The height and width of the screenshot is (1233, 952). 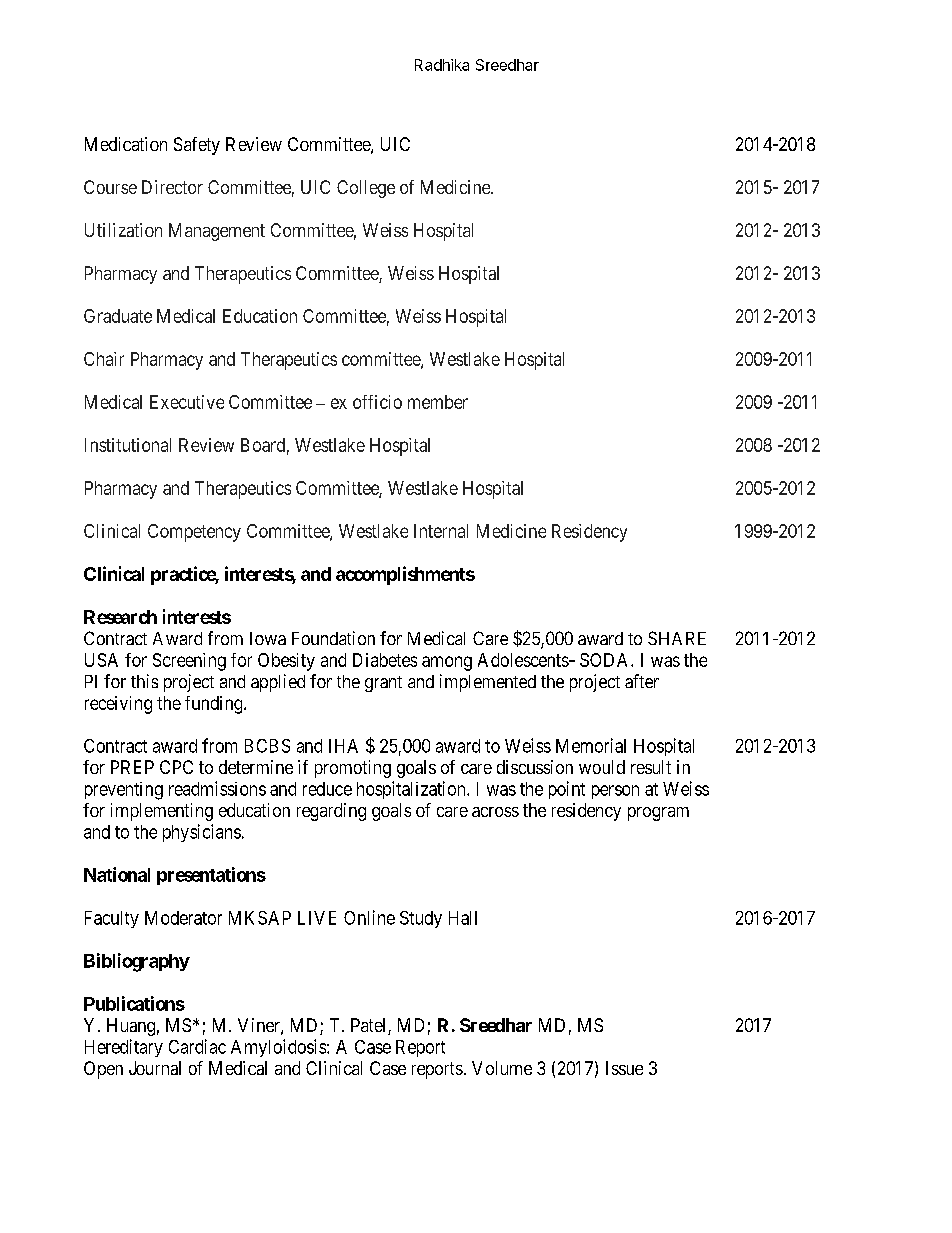 What do you see at coordinates (366, 189) in the screenshot?
I see `College` at bounding box center [366, 189].
